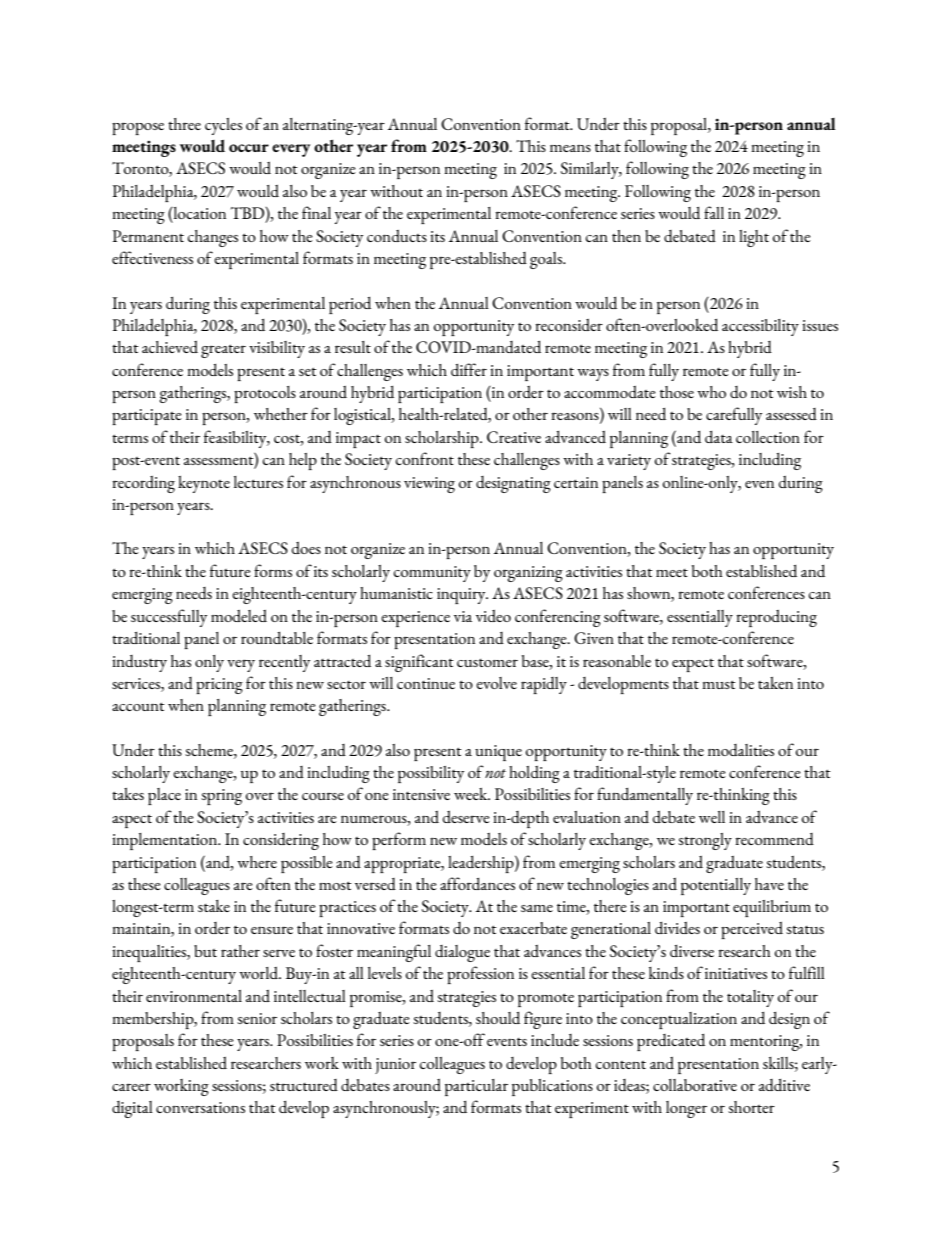 The height and width of the page is (1233, 952). What do you see at coordinates (239, 616) in the page?
I see `modeled` at bounding box center [239, 616].
